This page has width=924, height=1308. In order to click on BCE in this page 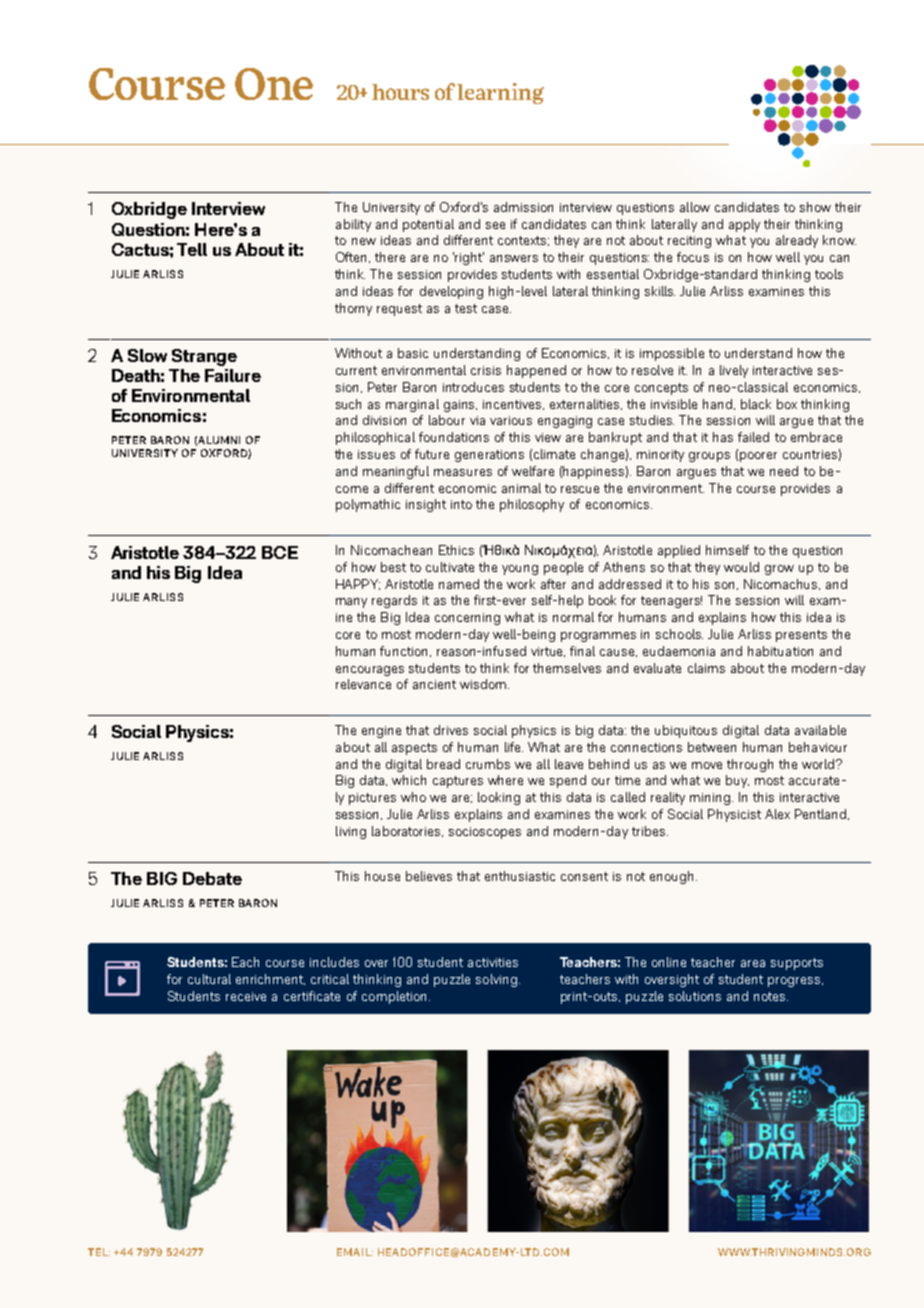, I will do `click(280, 552)`.
